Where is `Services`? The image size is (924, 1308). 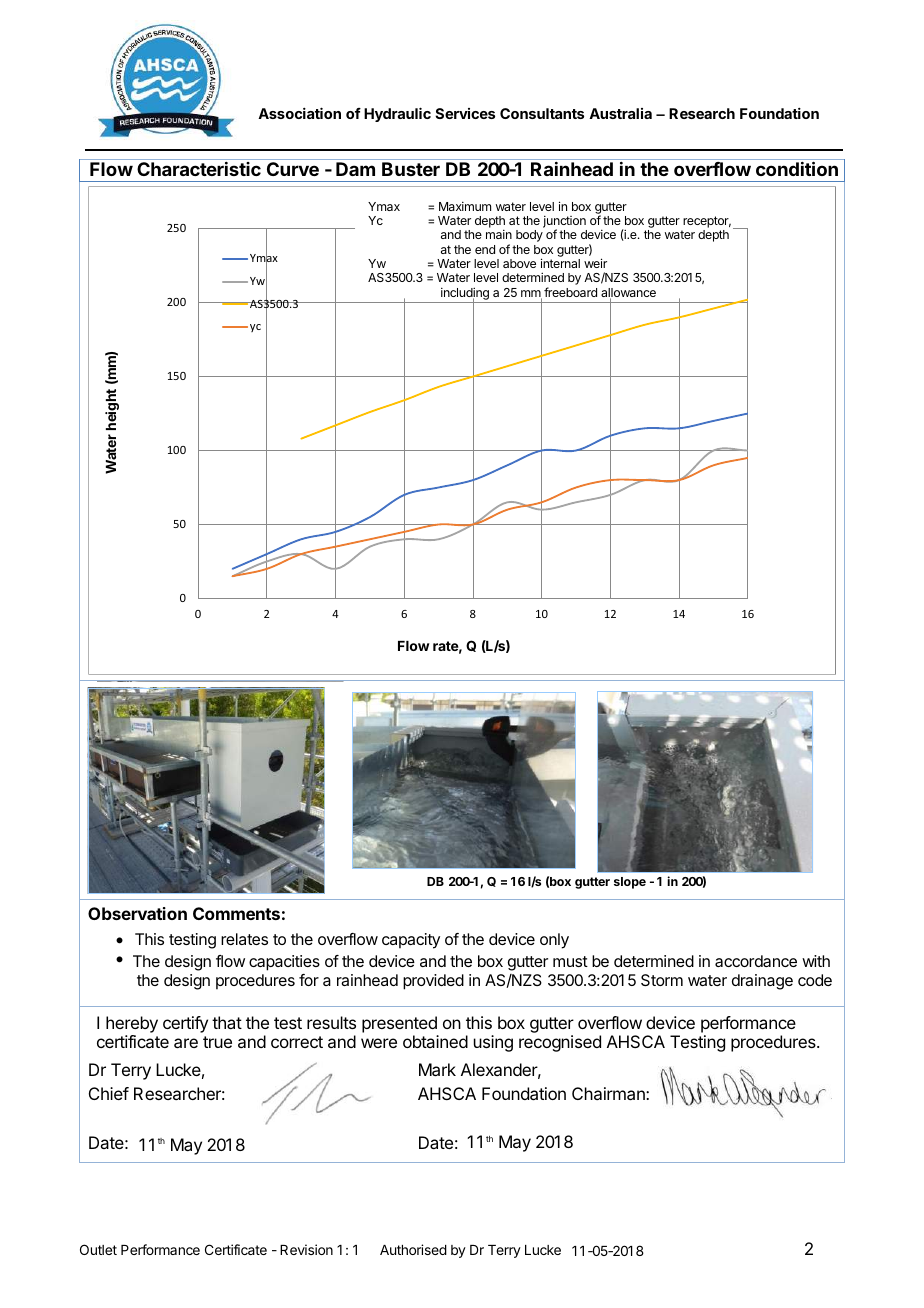
Services is located at coordinates (465, 113).
